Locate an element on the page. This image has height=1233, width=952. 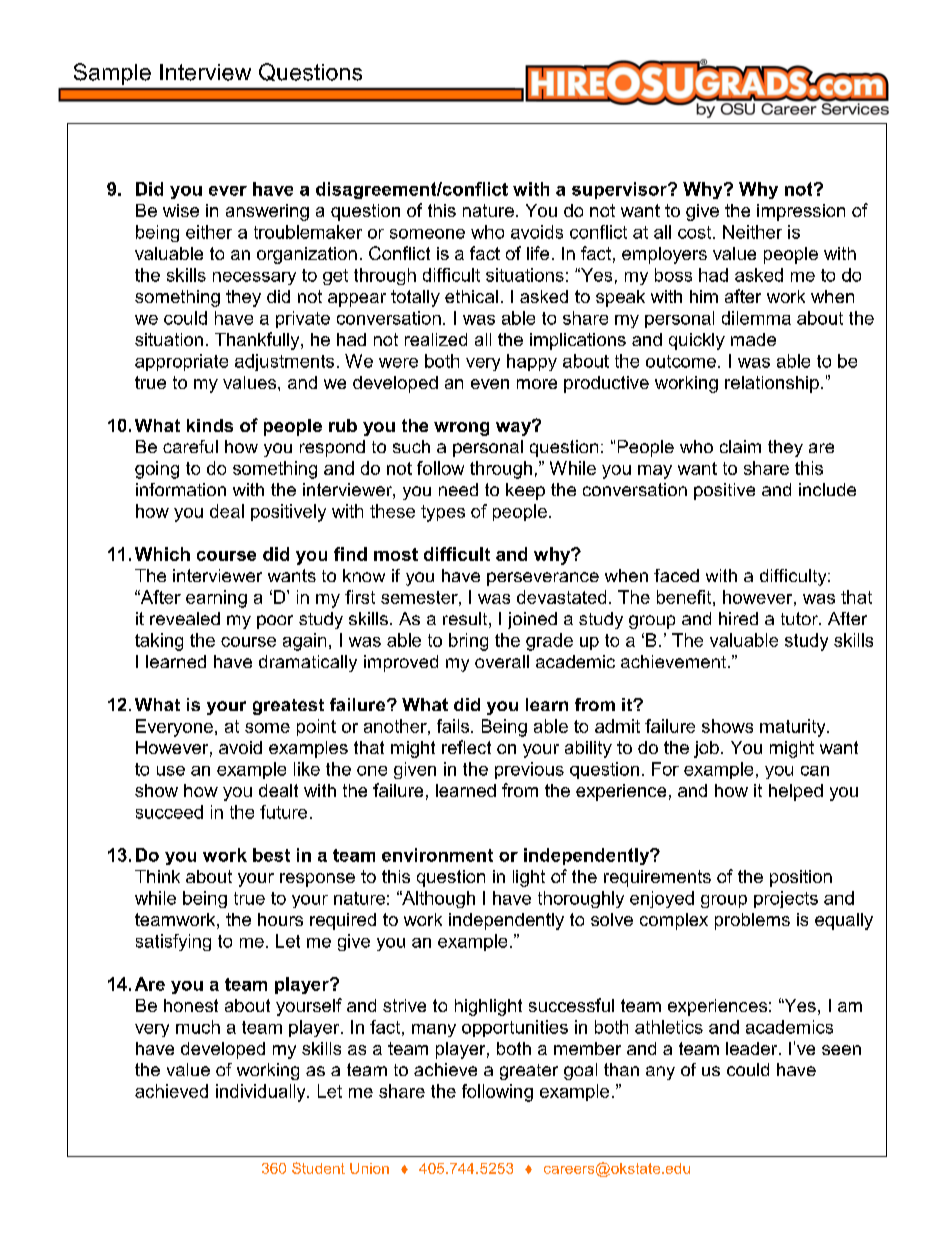
wrong is located at coordinates (461, 429).
